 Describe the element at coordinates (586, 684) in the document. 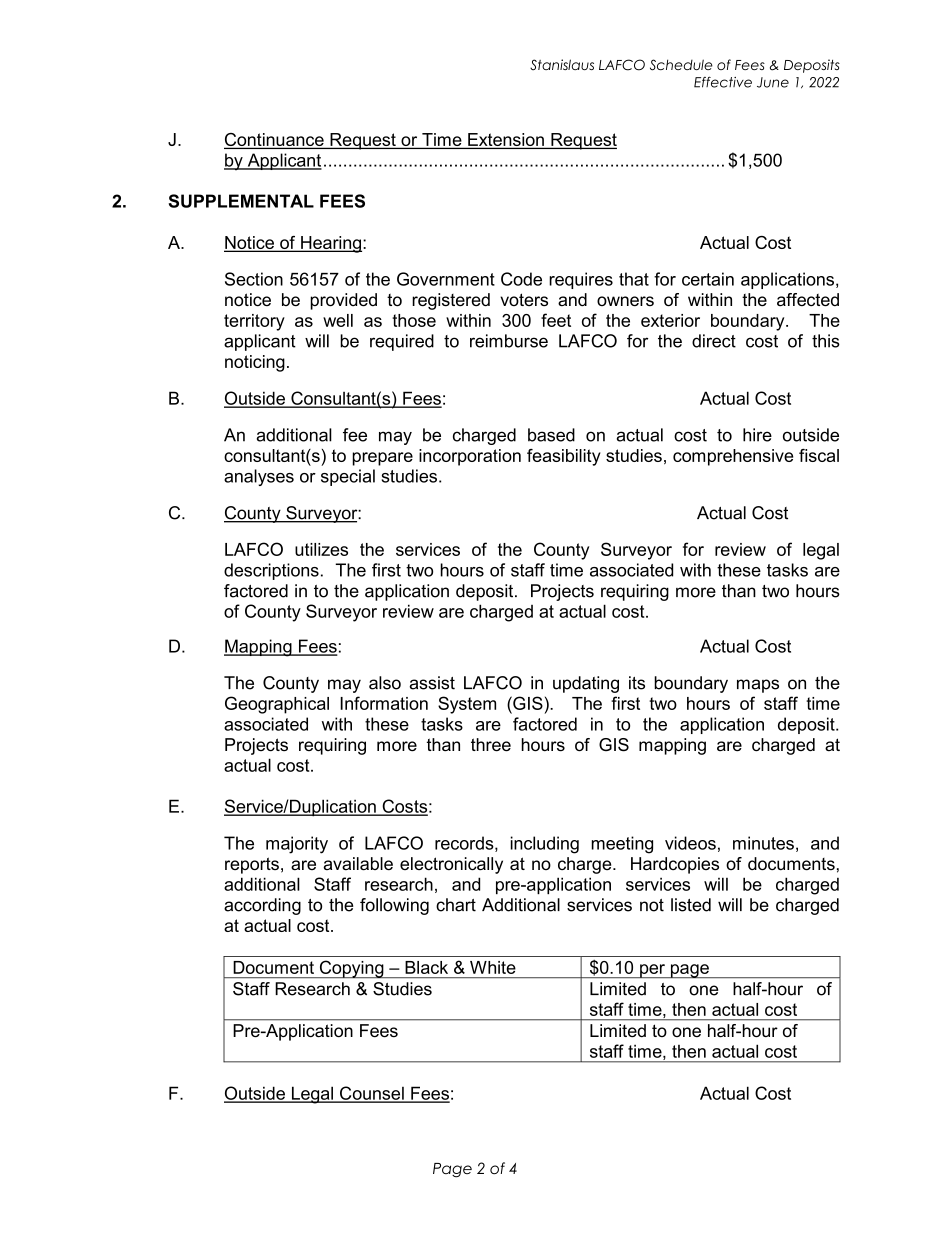

I see `updating` at that location.
